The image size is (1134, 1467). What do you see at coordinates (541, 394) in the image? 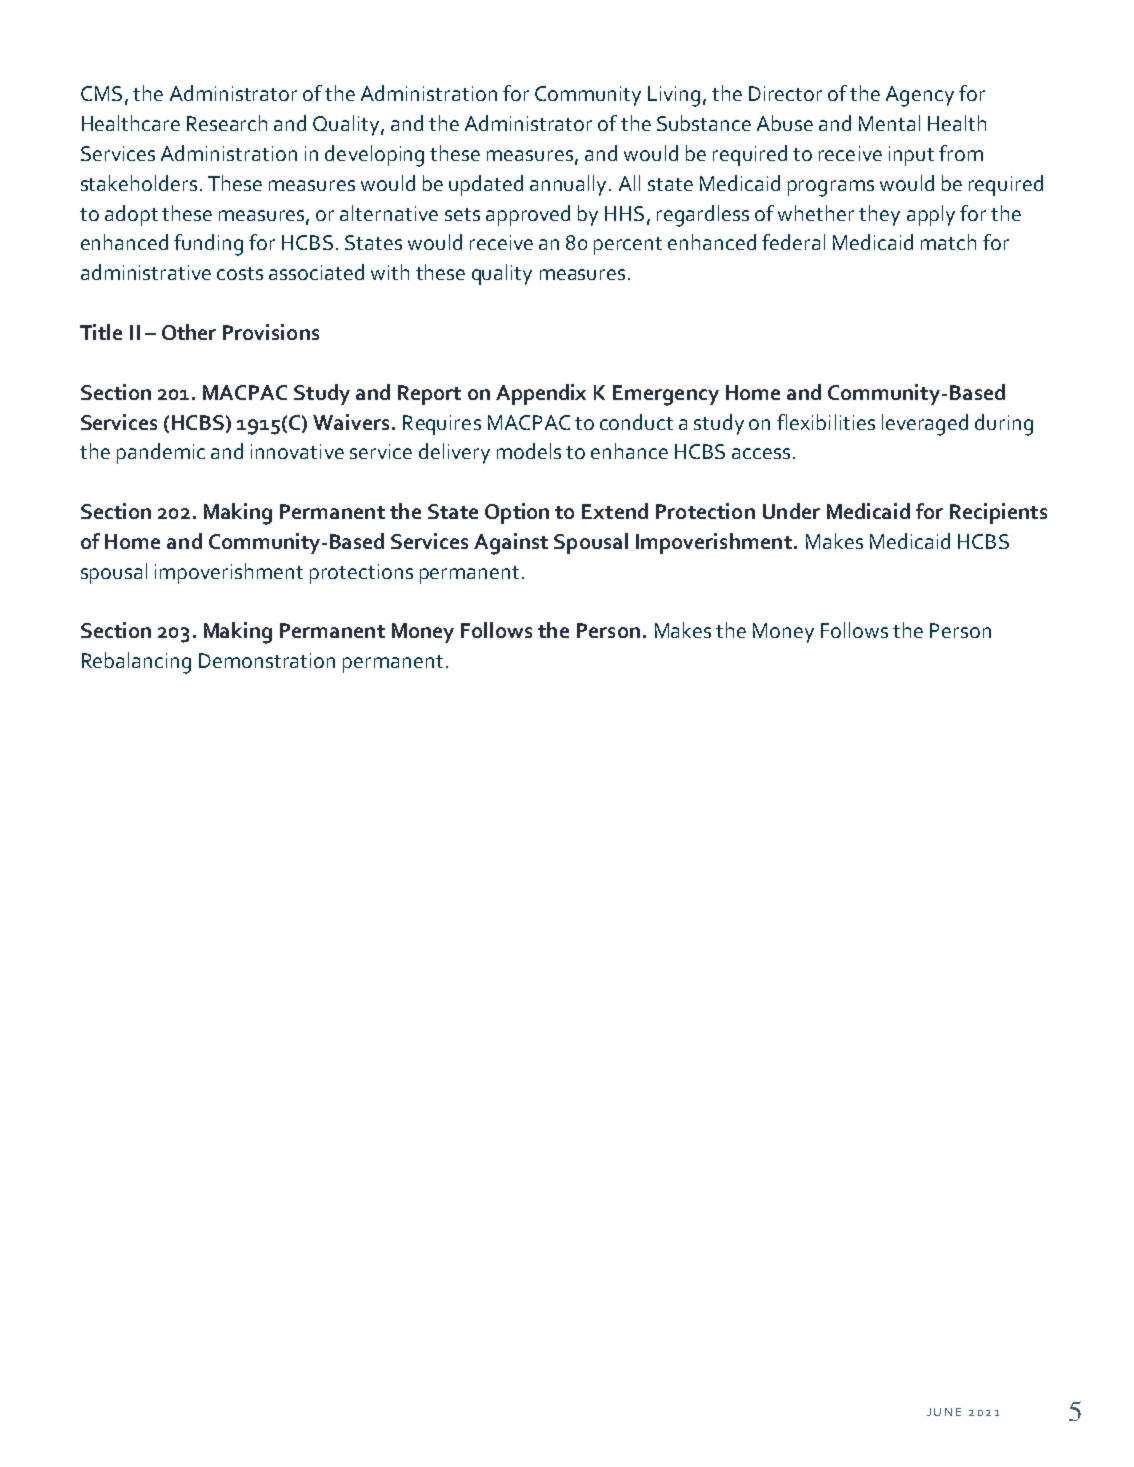
I see `Appendix` at bounding box center [541, 394].
